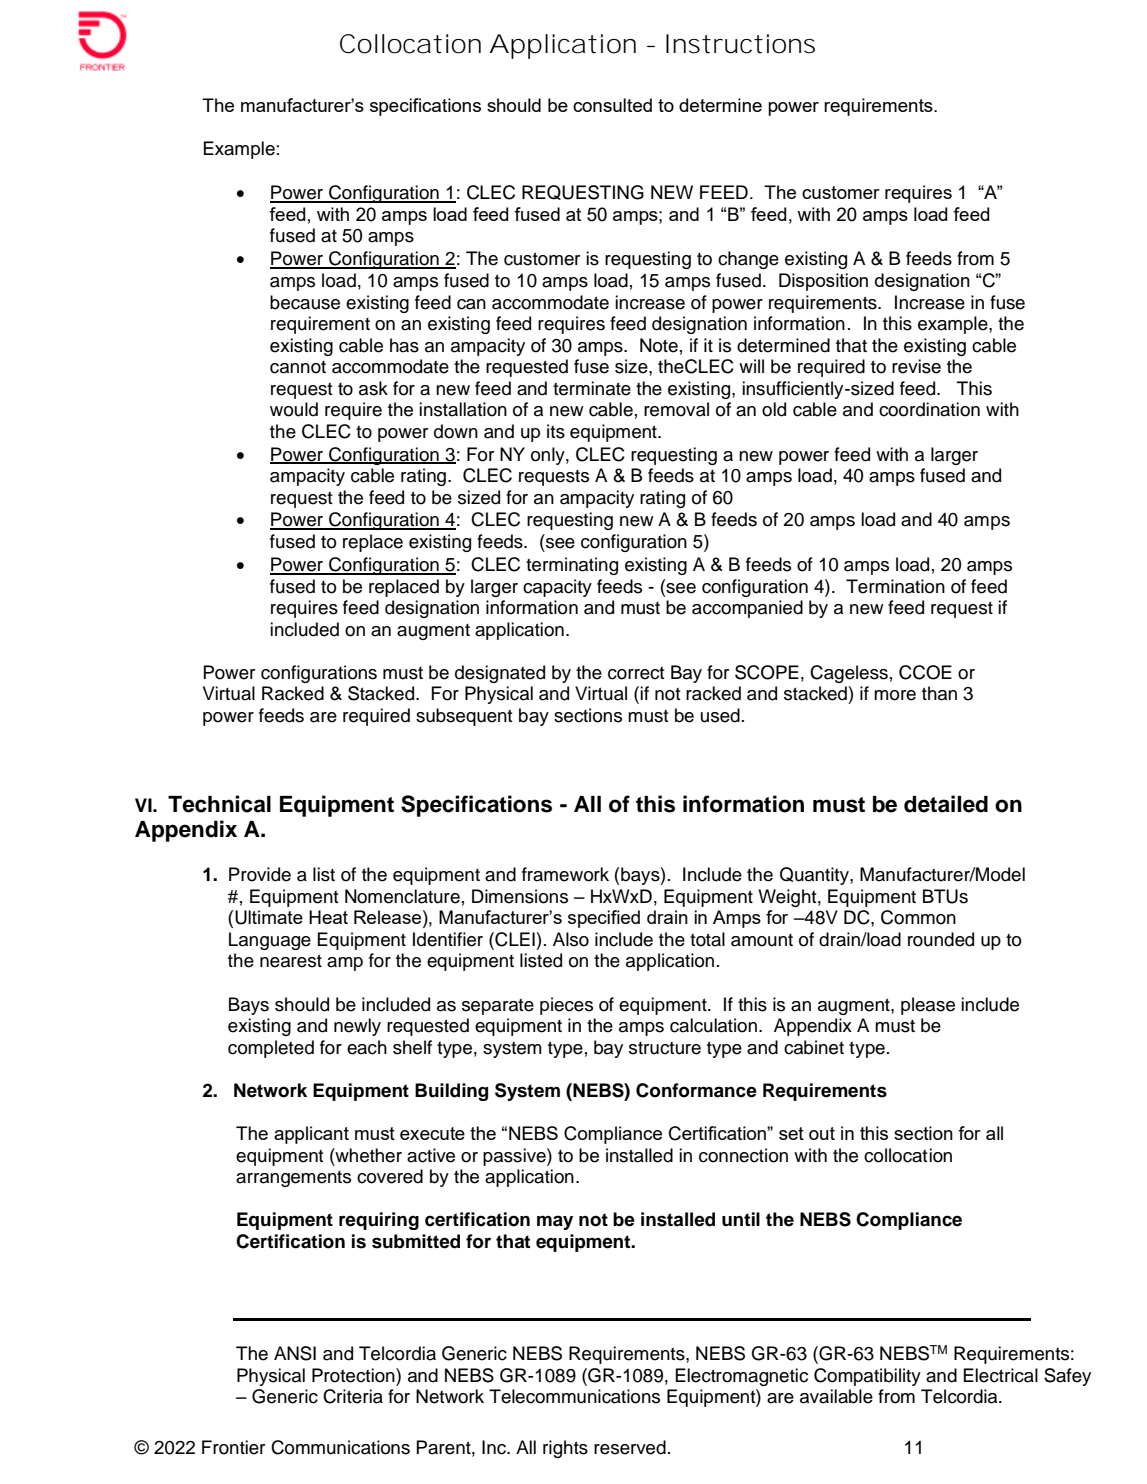 The width and height of the page is (1147, 1484). Describe the element at coordinates (305, 302) in the page. I see `because` at that location.
